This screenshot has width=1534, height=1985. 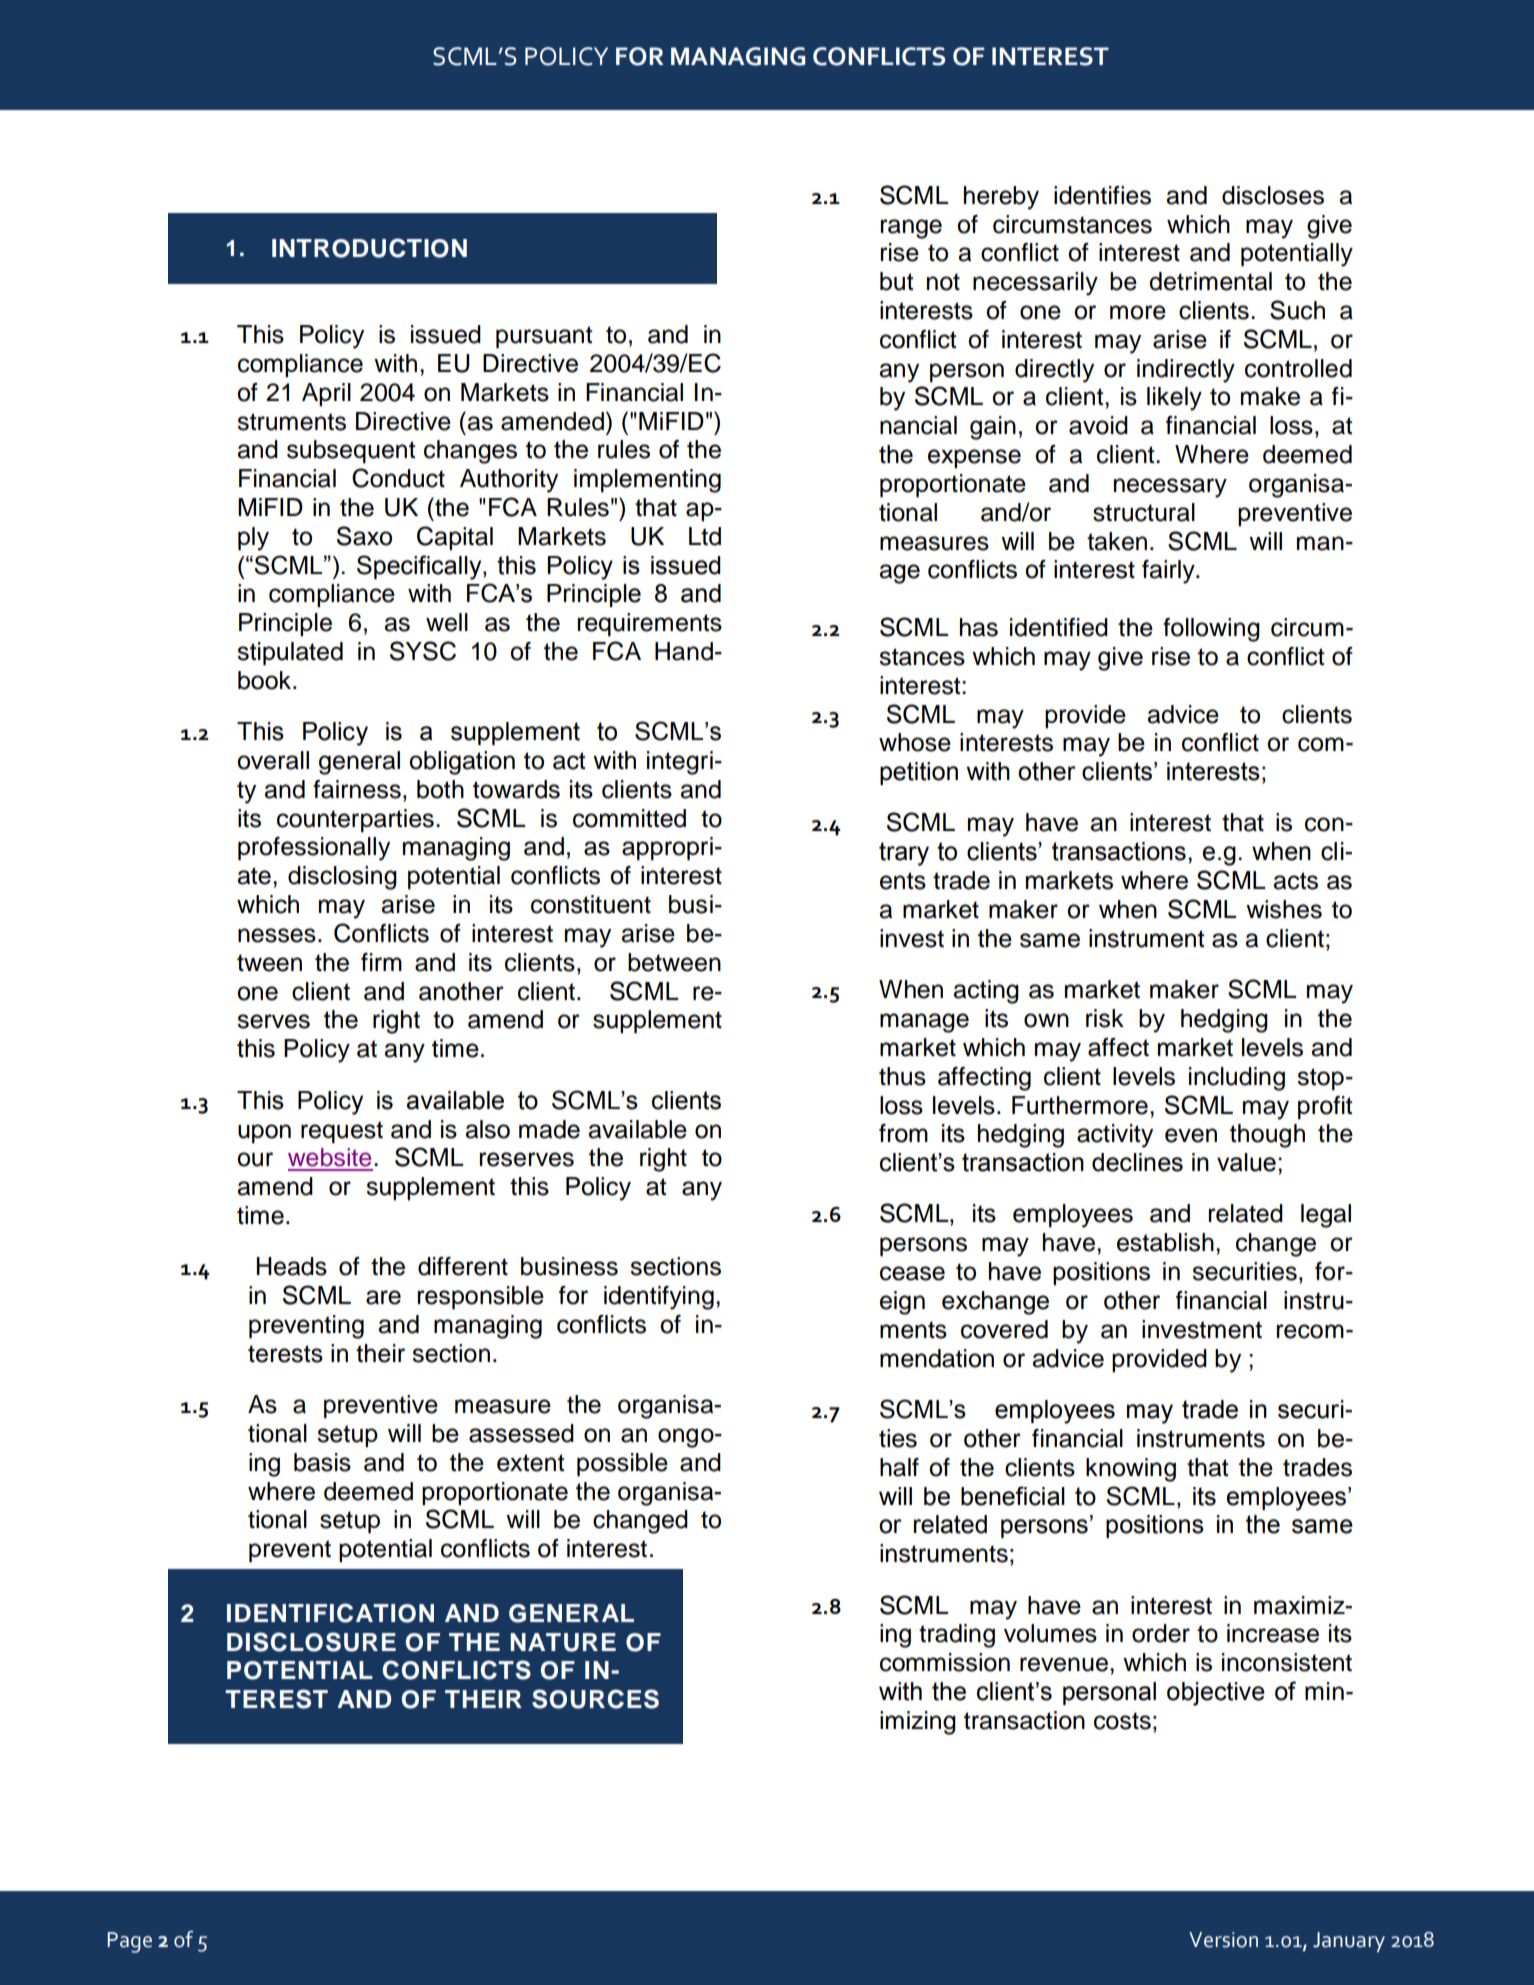 What do you see at coordinates (1210, 281) in the screenshot?
I see `detrimental` at bounding box center [1210, 281].
